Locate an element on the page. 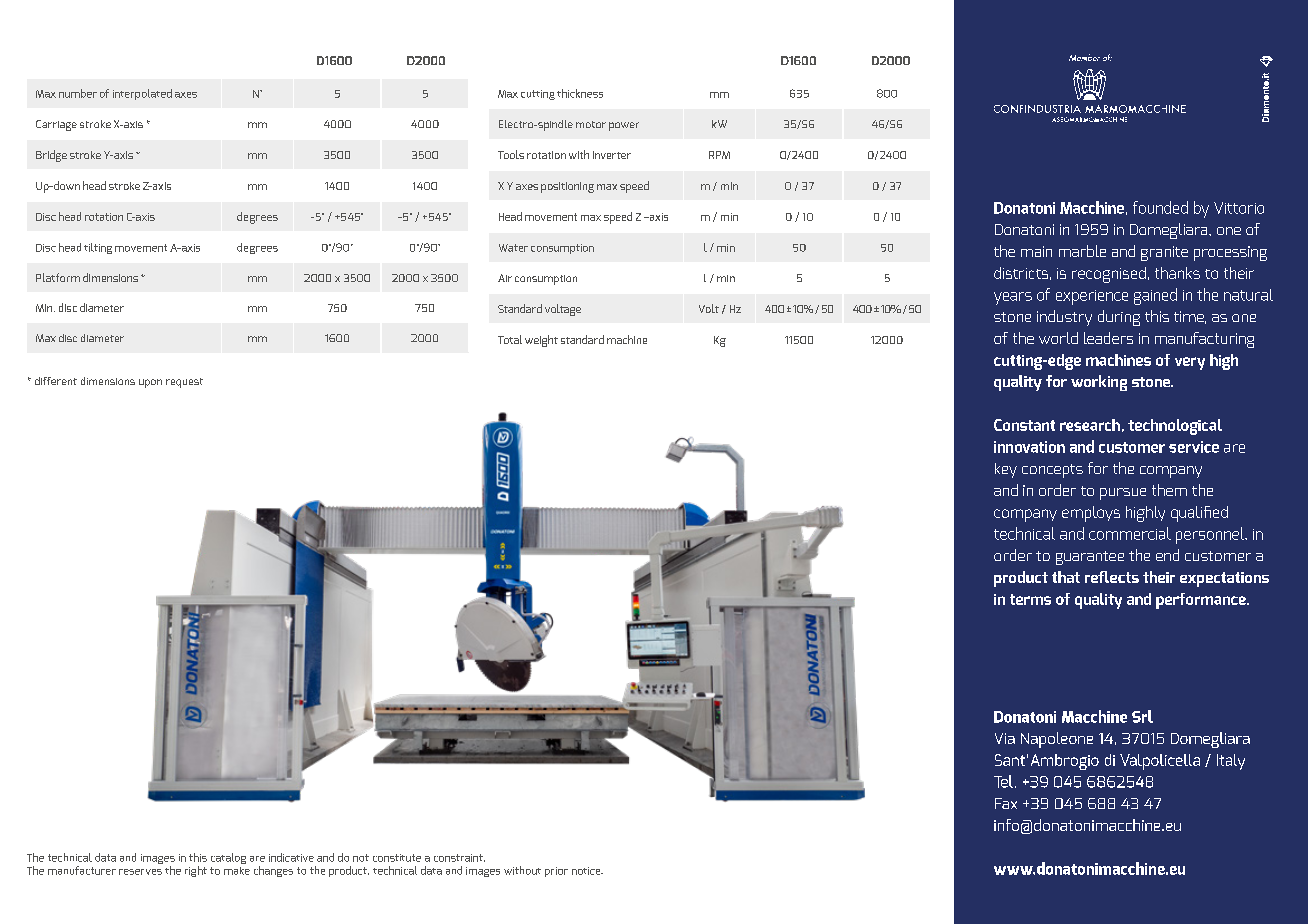  catalog is located at coordinates (228, 858).
